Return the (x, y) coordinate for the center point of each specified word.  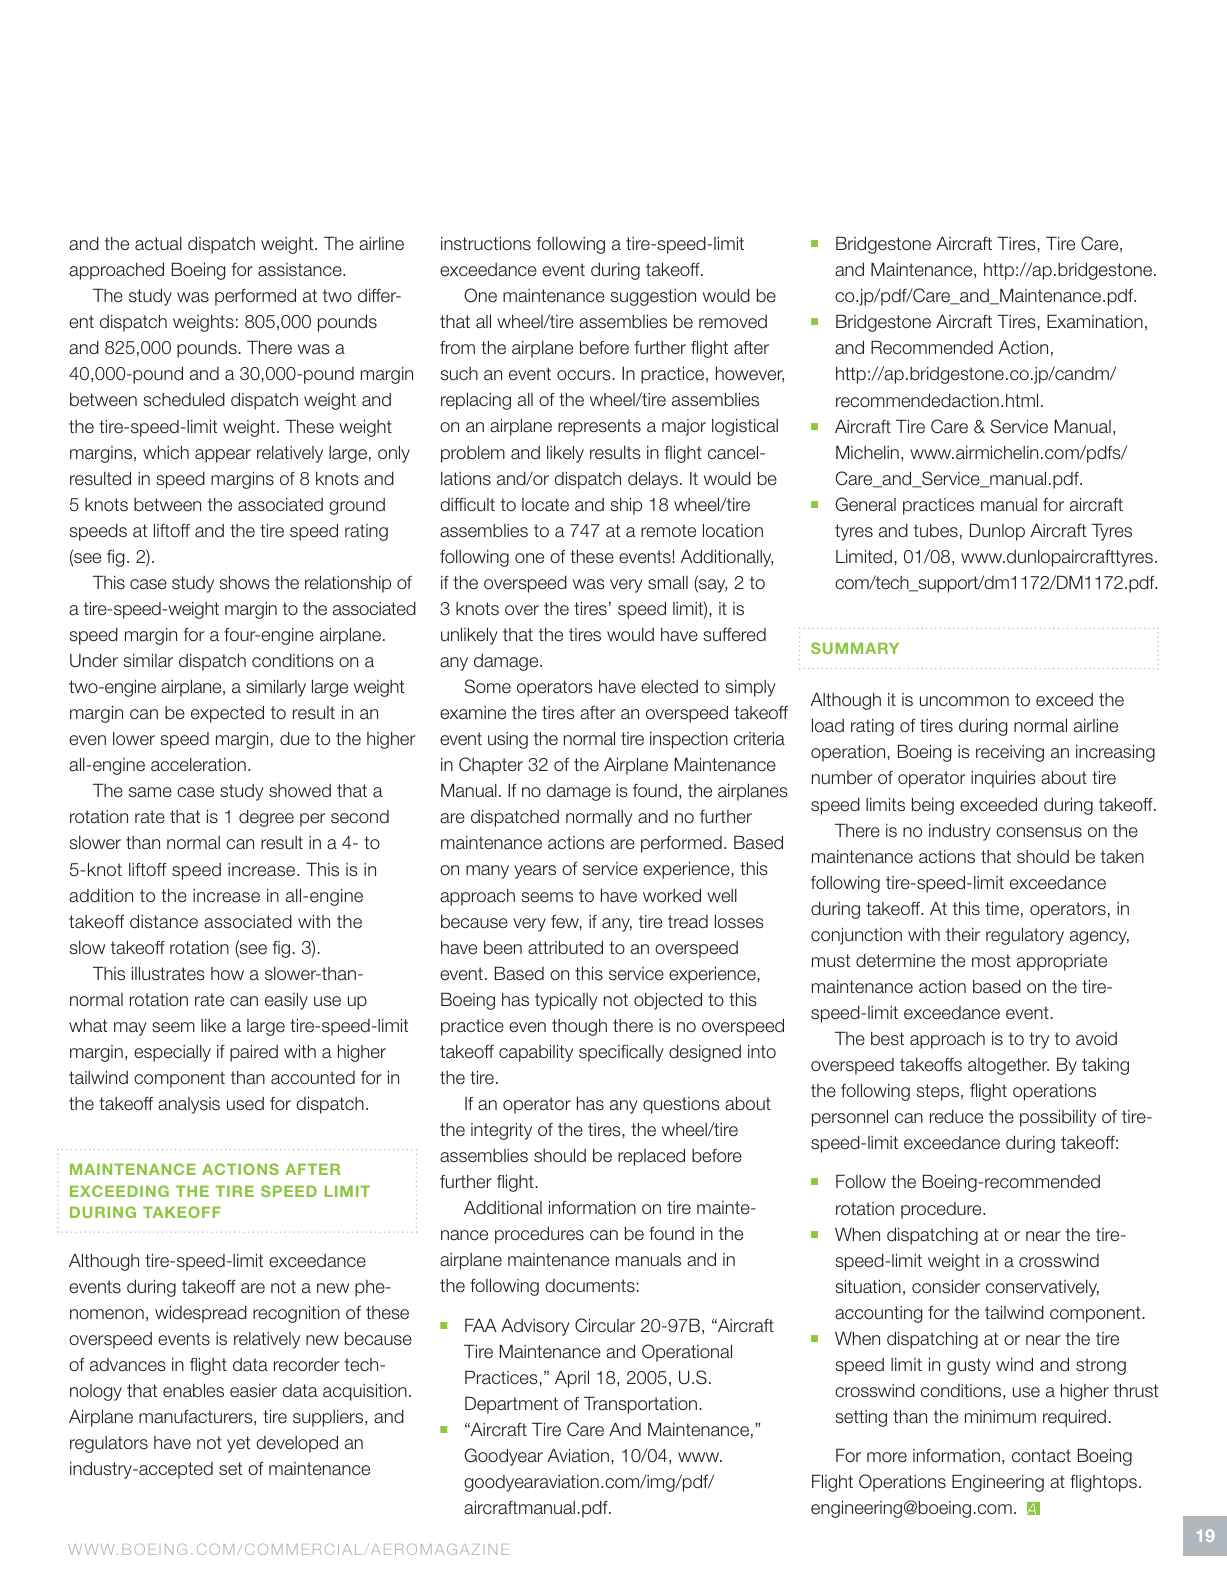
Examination (1095, 321)
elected (669, 687)
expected (227, 714)
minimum (1000, 1416)
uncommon (964, 701)
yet (238, 1444)
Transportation (640, 1405)
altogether (1008, 1066)
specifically (621, 1053)
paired (254, 1053)
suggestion (653, 297)
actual (158, 244)
